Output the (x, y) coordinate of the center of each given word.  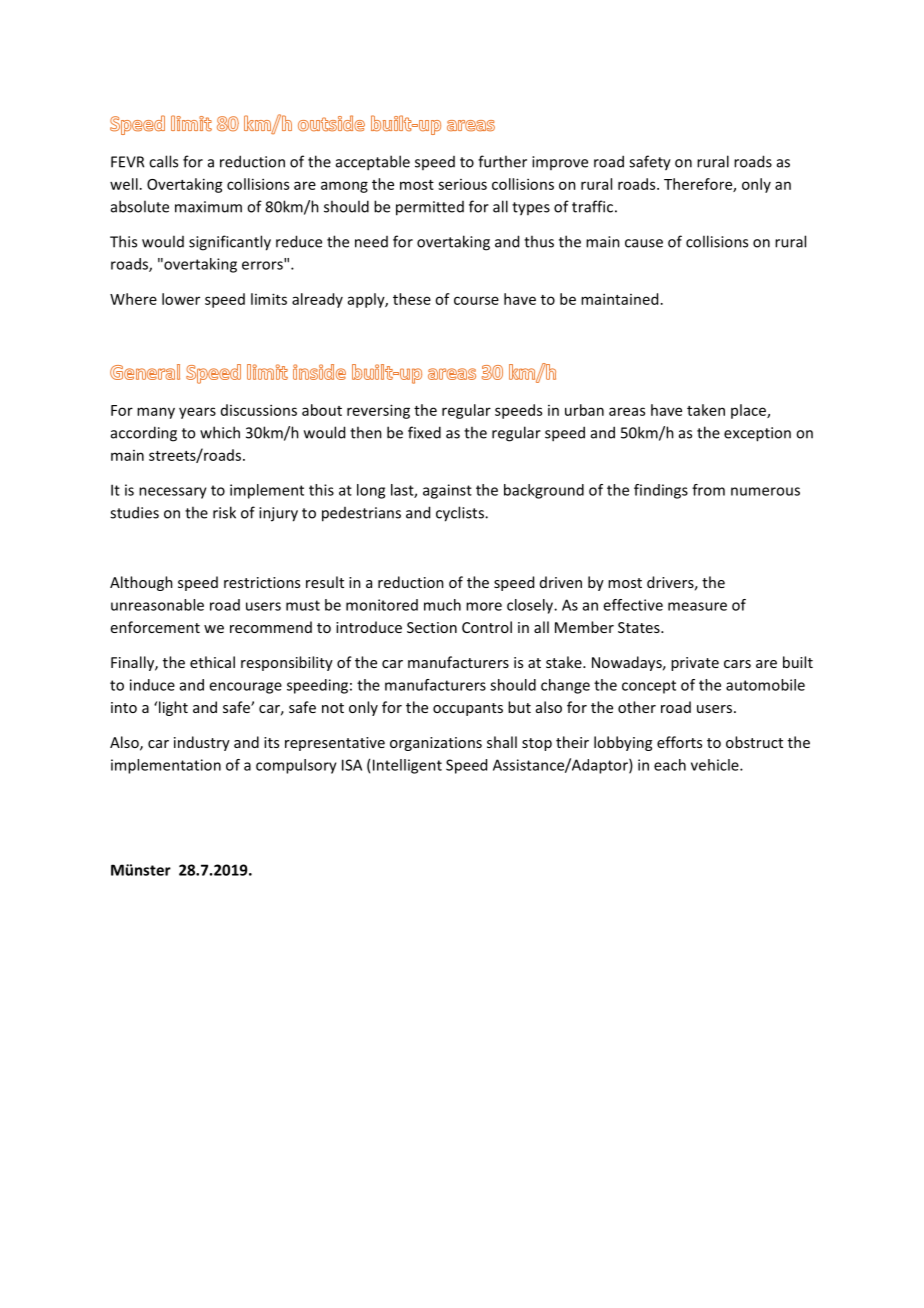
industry (202, 743)
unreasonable (157, 605)
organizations (436, 744)
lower (181, 299)
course (476, 300)
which (220, 432)
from (708, 490)
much (442, 605)
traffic (592, 206)
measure (697, 606)
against (447, 491)
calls (163, 161)
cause (644, 243)
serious (462, 184)
